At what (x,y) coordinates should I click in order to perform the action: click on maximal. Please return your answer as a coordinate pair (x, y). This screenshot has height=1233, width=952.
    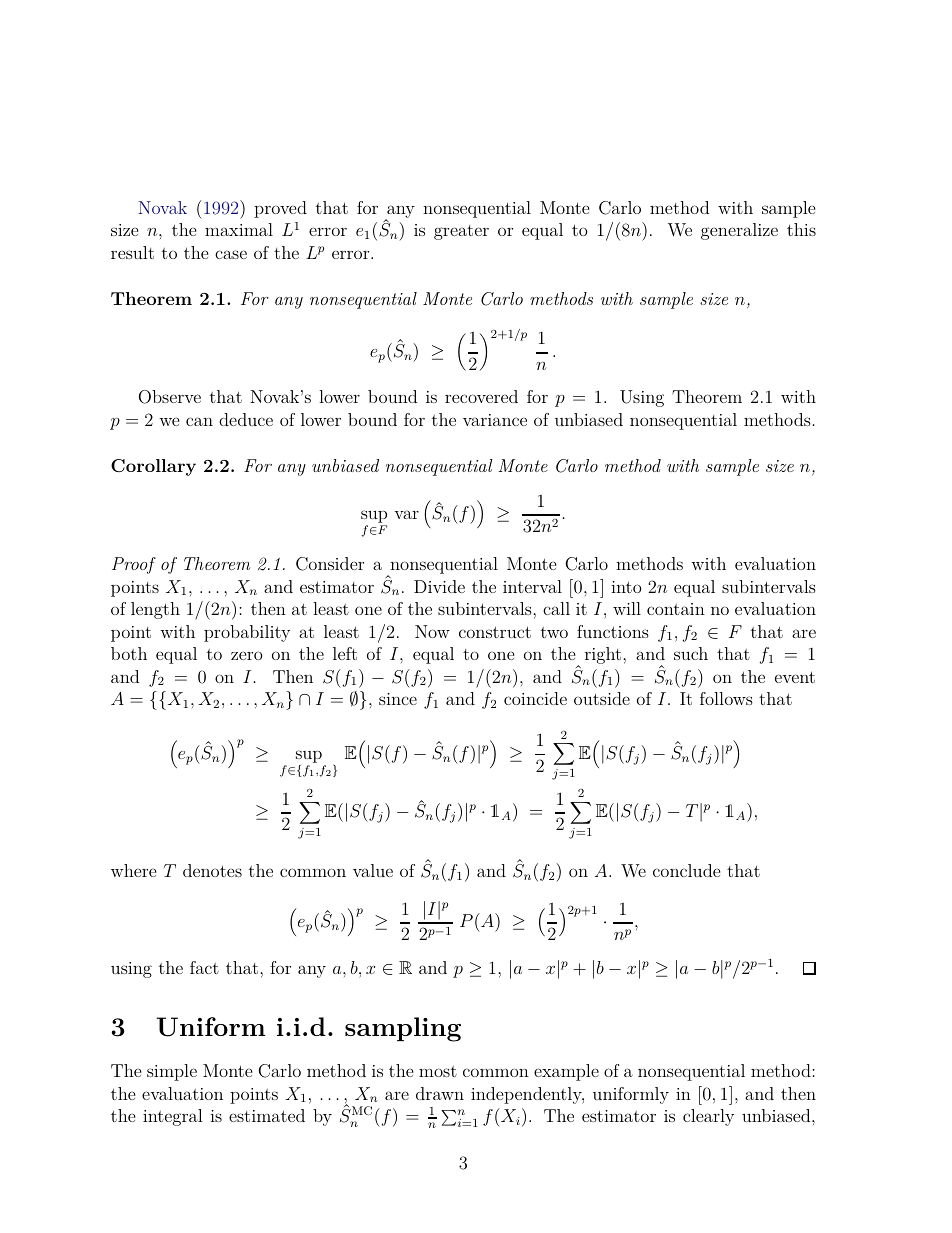
    Looking at the image, I should click on (239, 229).
